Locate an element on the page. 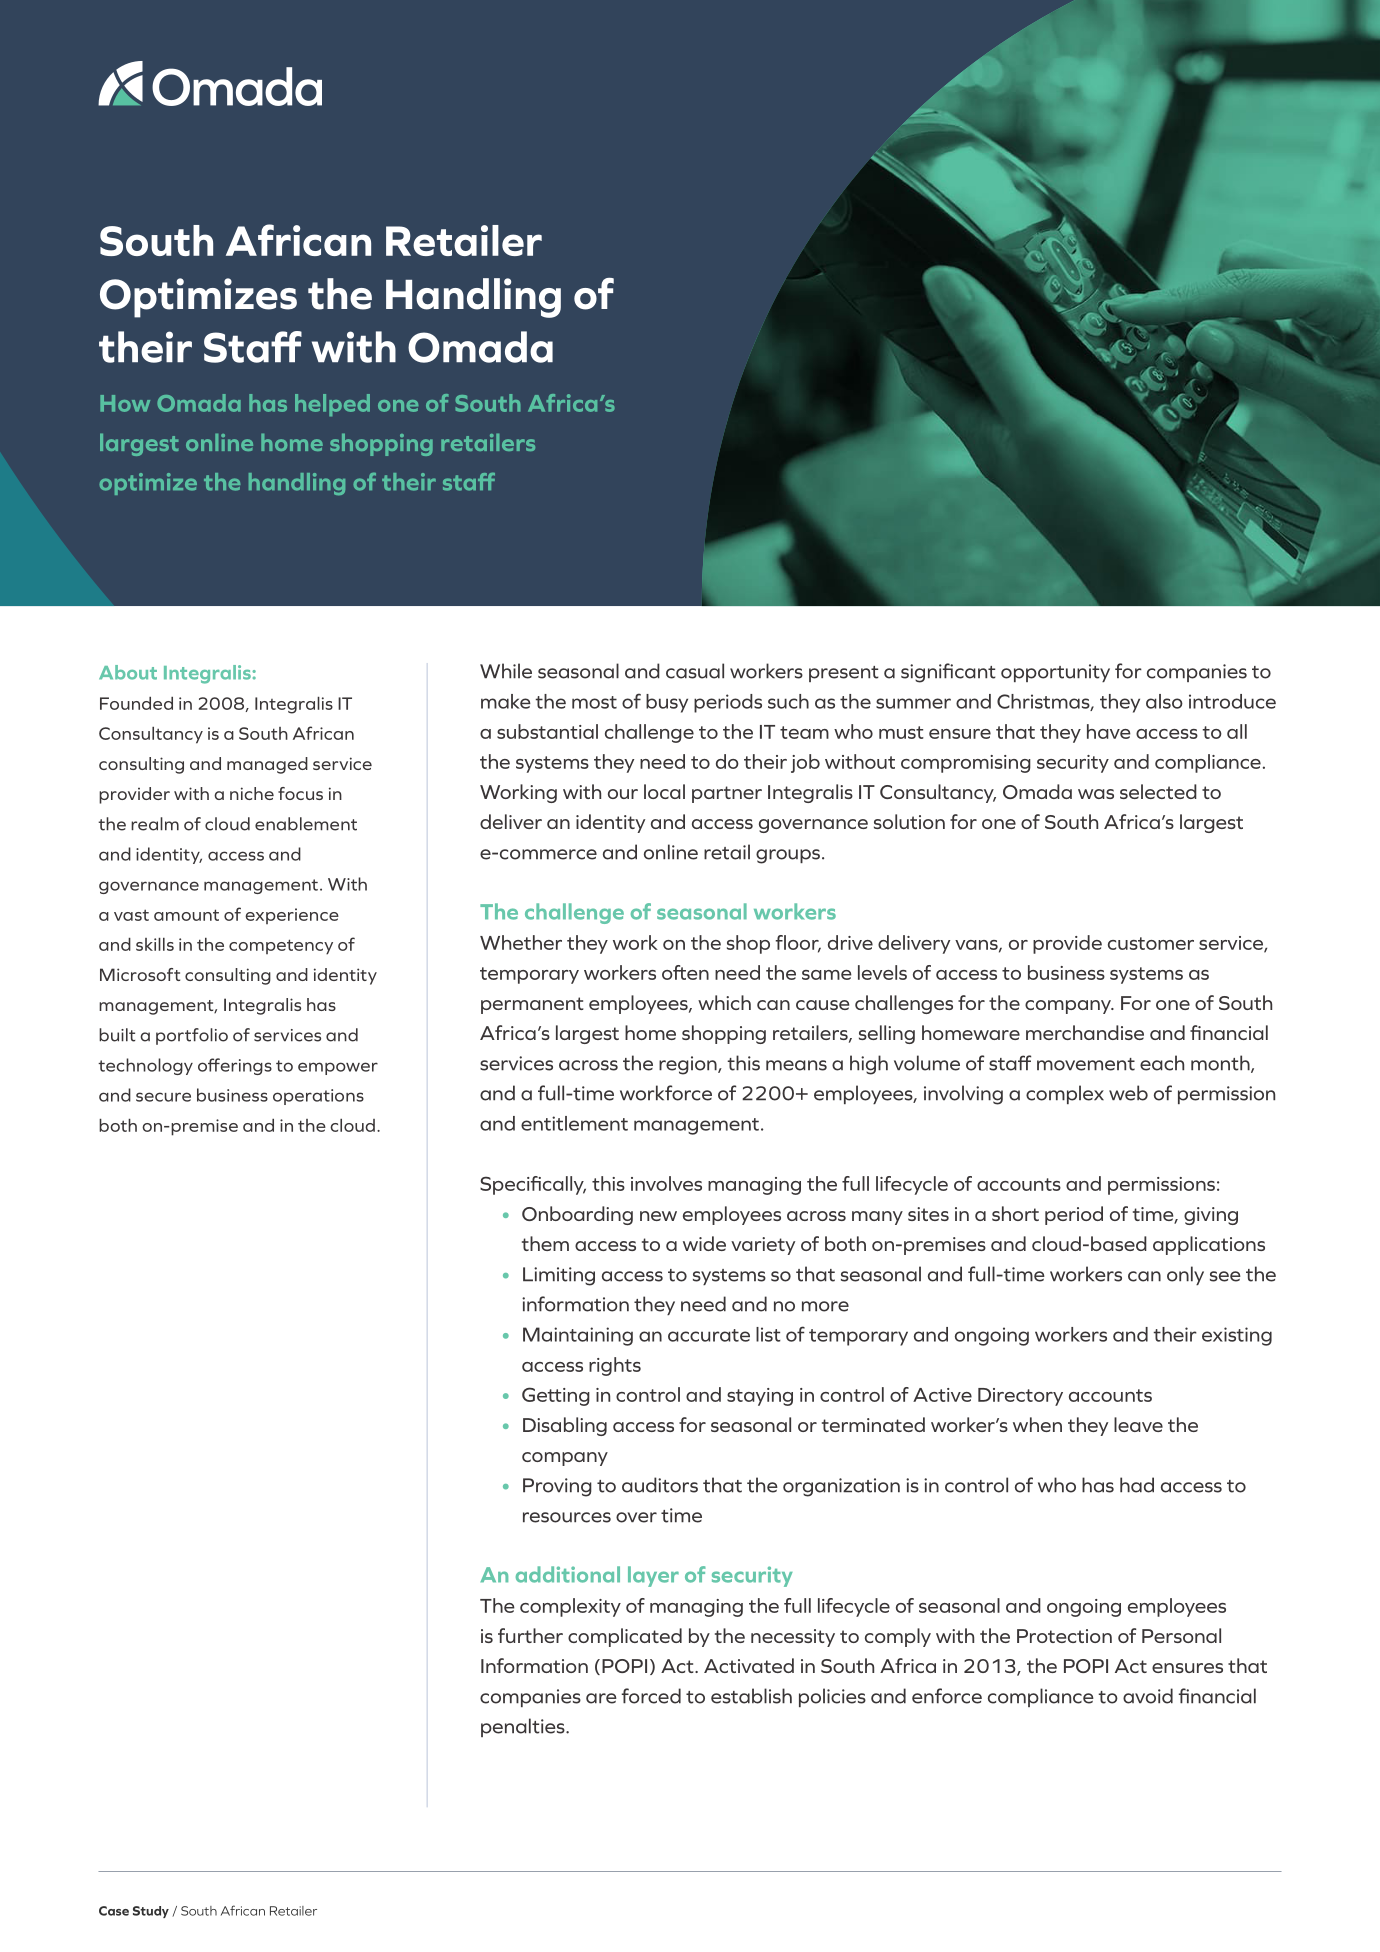 The image size is (1380, 1952). casual is located at coordinates (695, 671).
